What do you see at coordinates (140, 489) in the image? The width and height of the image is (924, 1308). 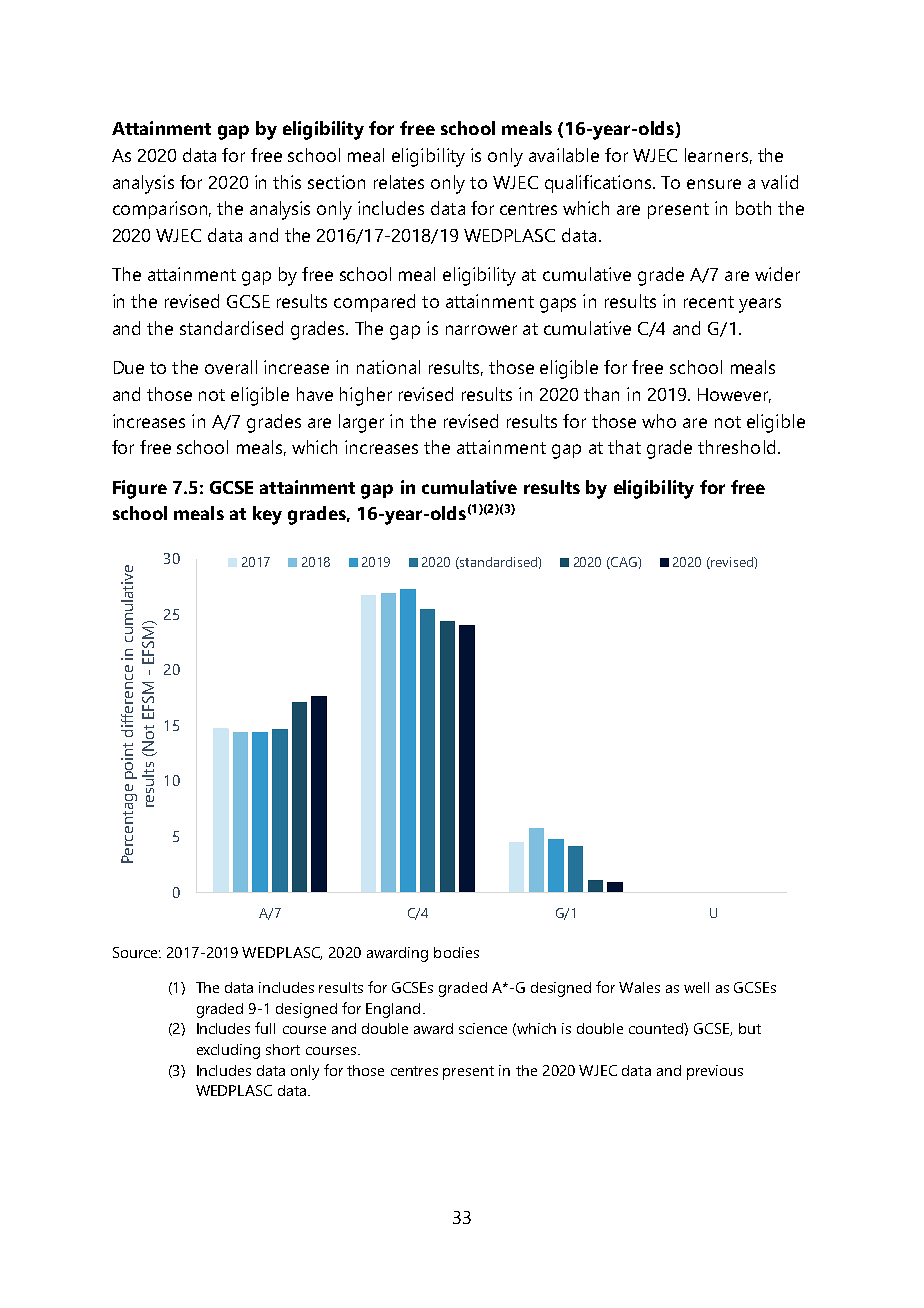 I see `Figure` at bounding box center [140, 489].
